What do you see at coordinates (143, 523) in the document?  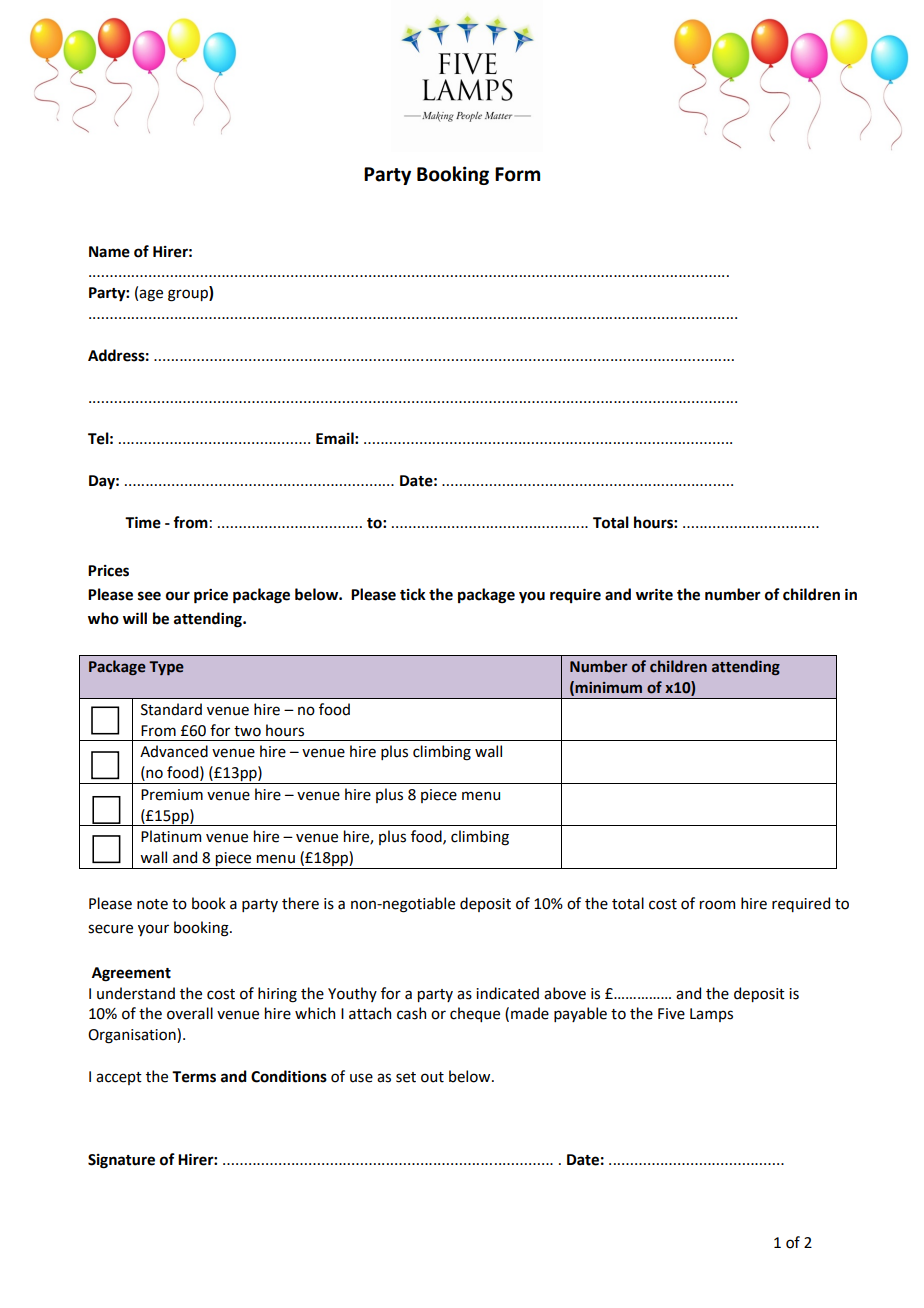 I see `Time` at bounding box center [143, 523].
